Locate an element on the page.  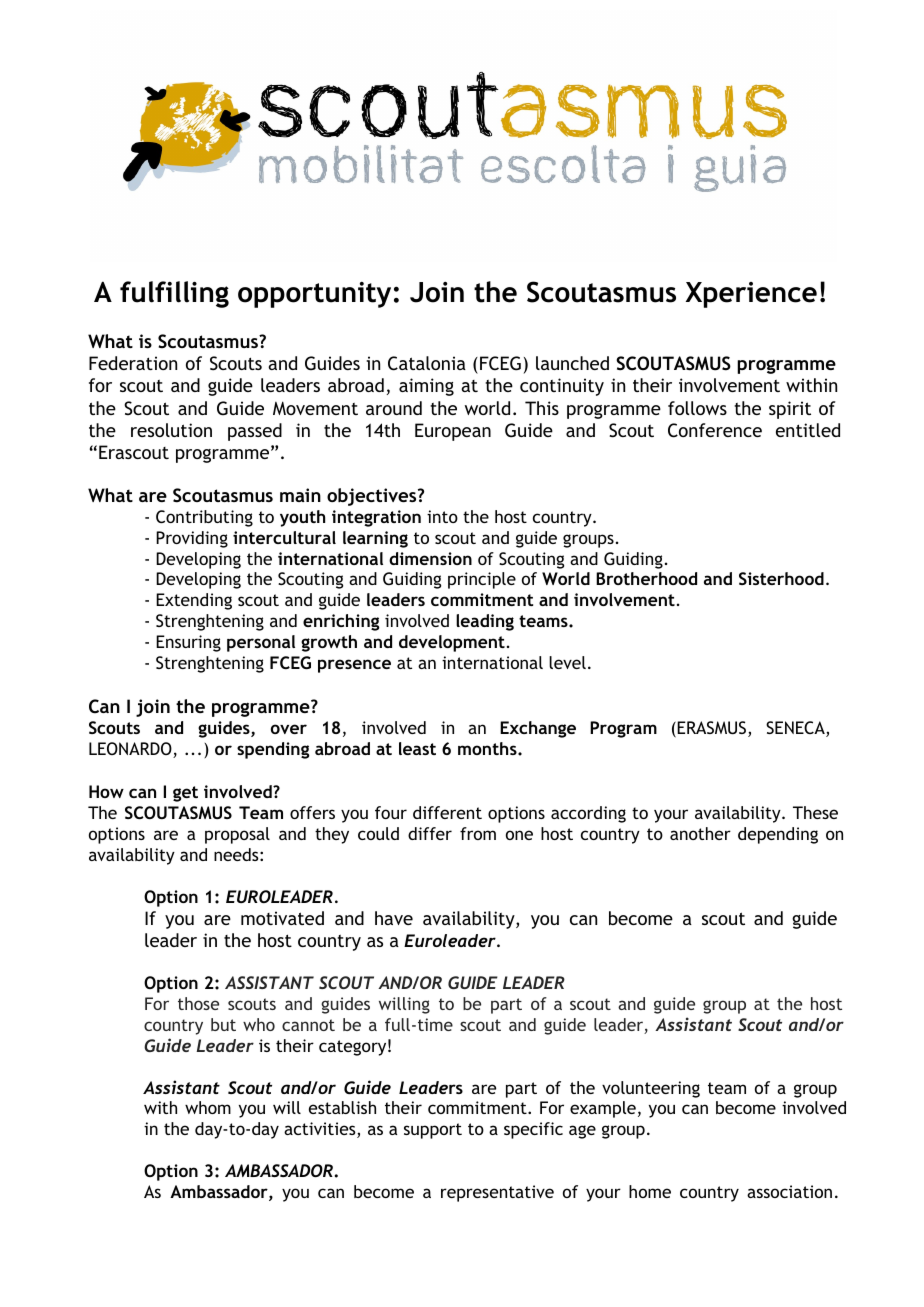
proposal is located at coordinates (237, 835).
